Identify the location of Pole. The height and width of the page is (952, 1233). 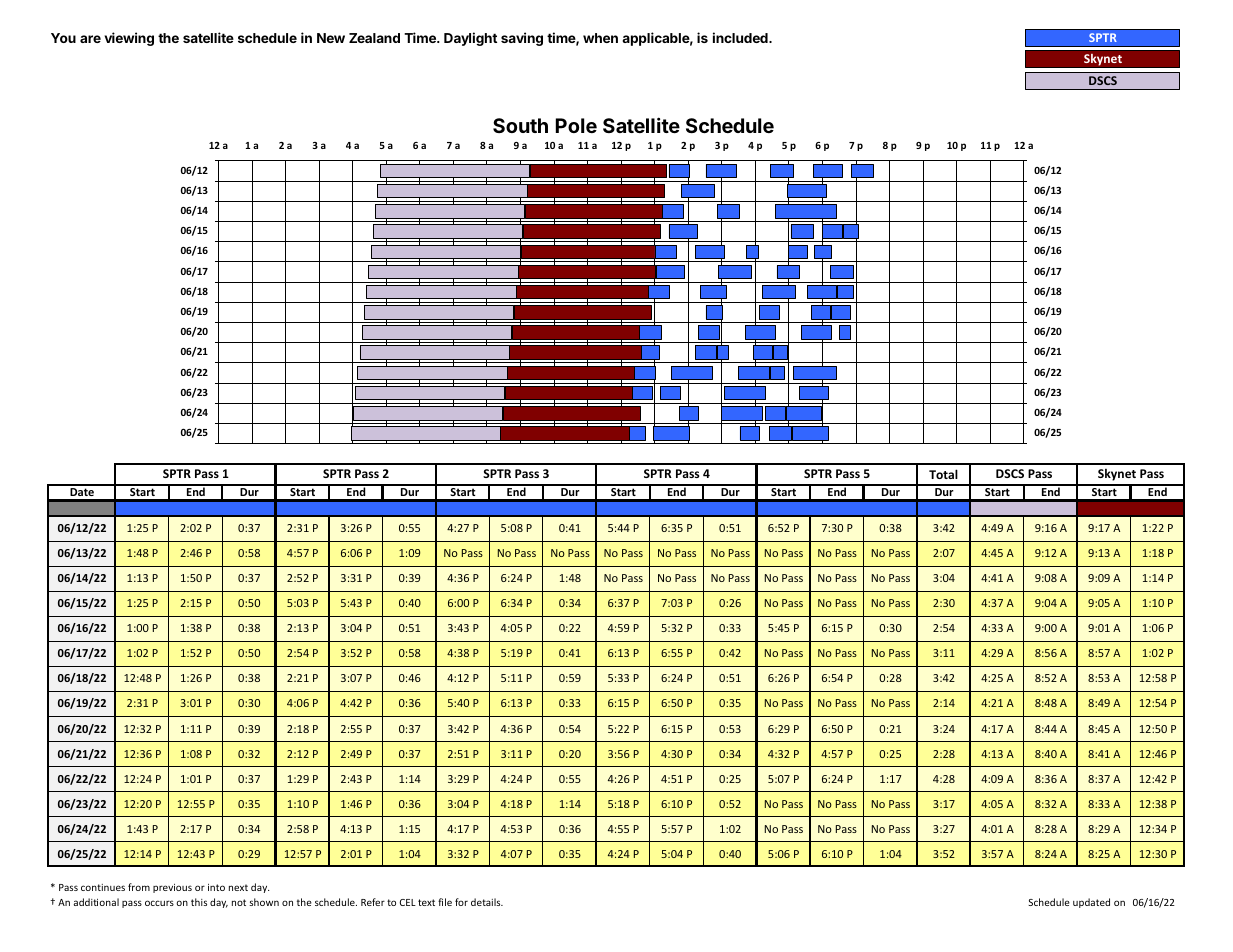
(576, 125).
